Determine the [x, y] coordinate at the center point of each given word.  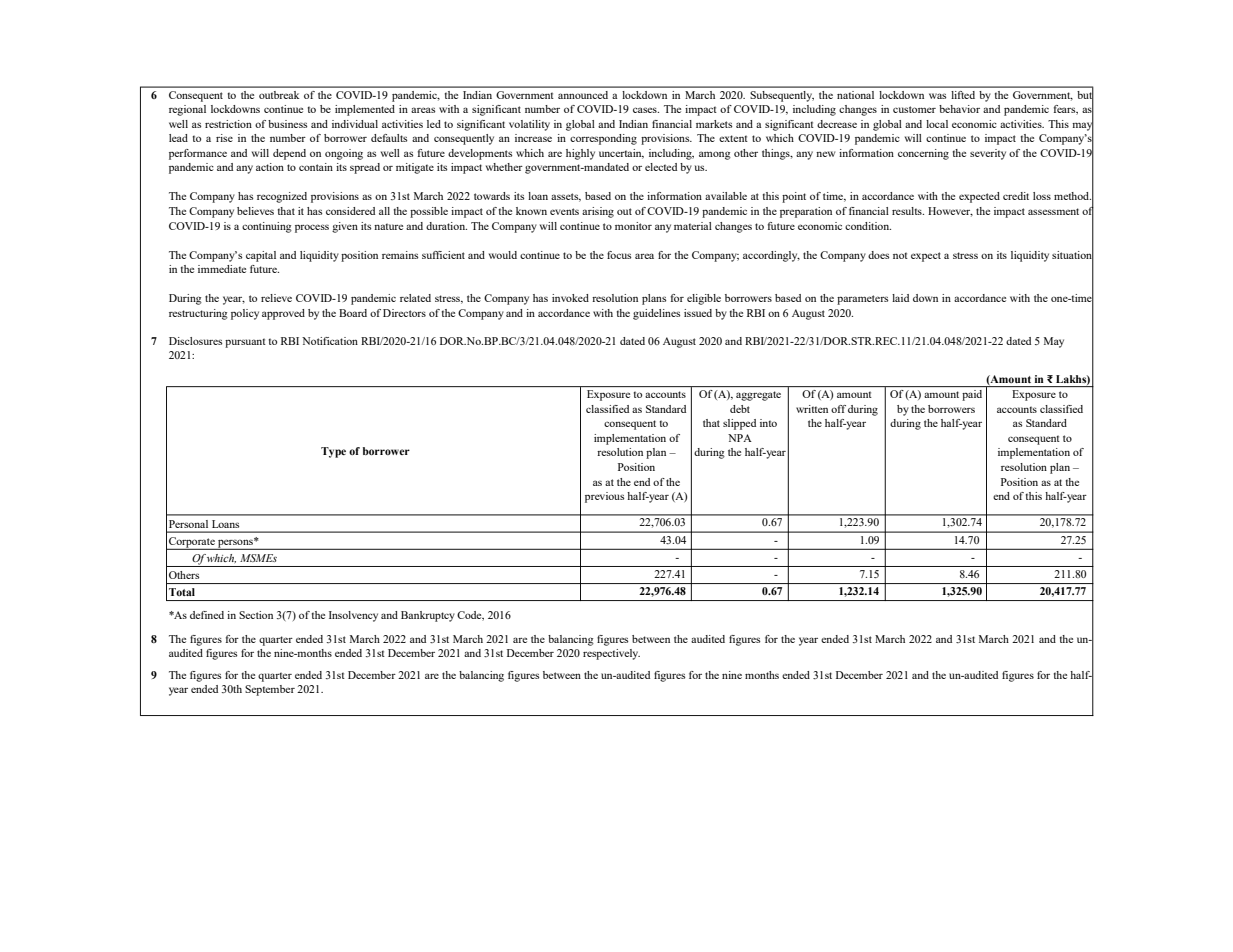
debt [740, 409]
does [879, 255]
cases [646, 110]
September [270, 690]
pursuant [245, 343]
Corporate [192, 543]
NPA [740, 438]
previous [605, 497]
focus [619, 255]
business [288, 124]
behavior [959, 109]
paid [972, 395]
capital [261, 256]
